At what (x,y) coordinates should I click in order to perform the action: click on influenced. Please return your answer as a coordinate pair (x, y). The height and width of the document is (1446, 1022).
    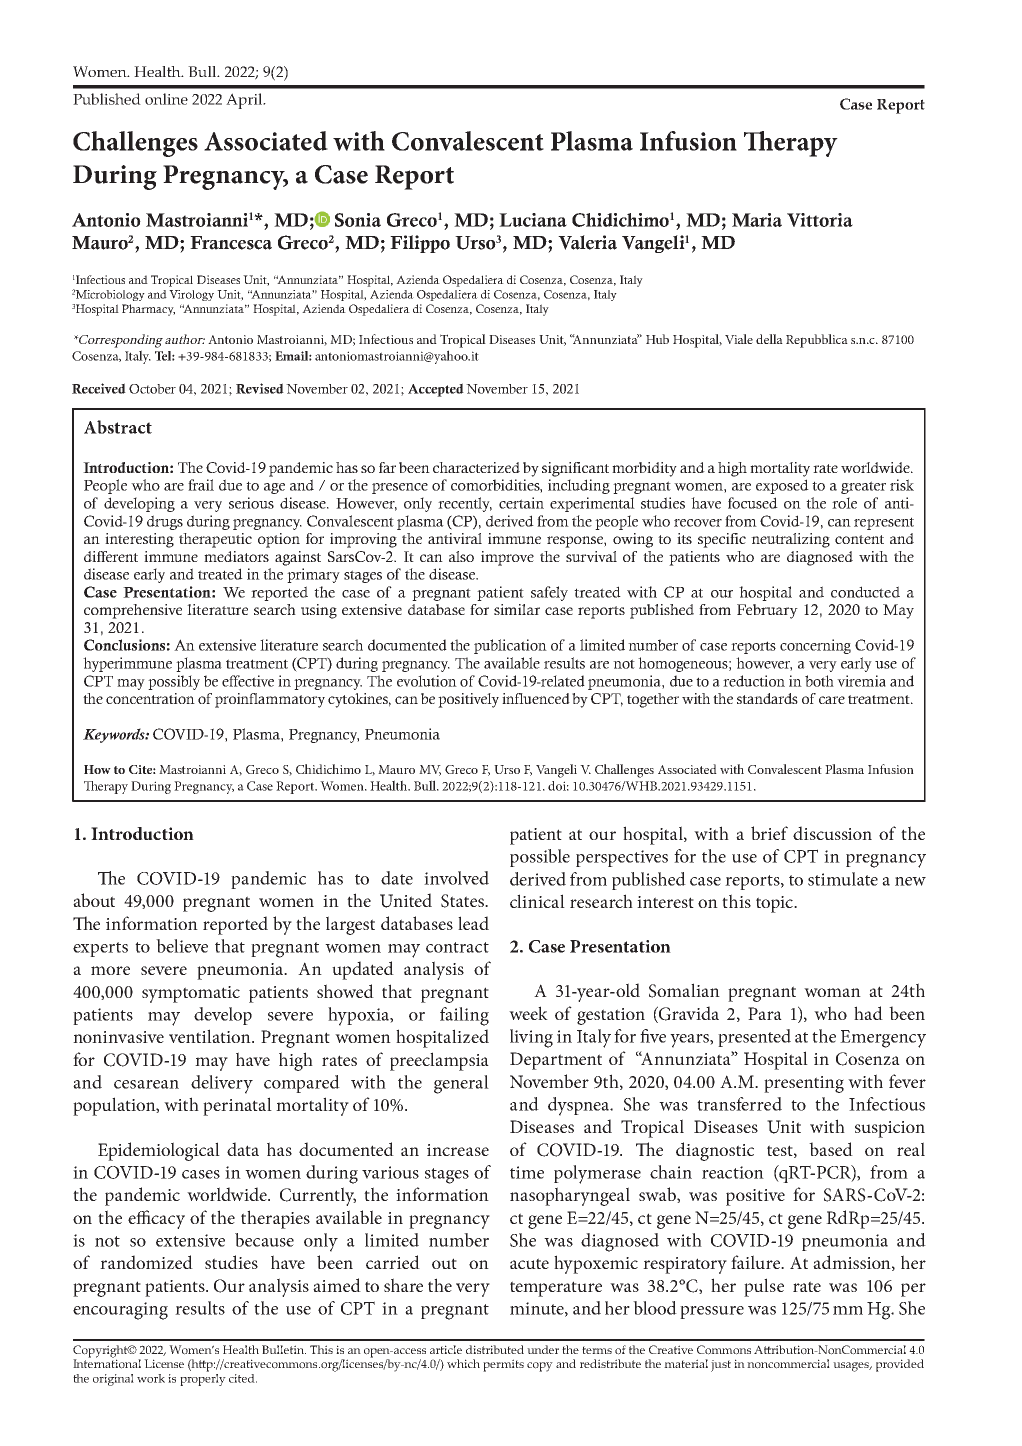
    Looking at the image, I should click on (536, 698).
